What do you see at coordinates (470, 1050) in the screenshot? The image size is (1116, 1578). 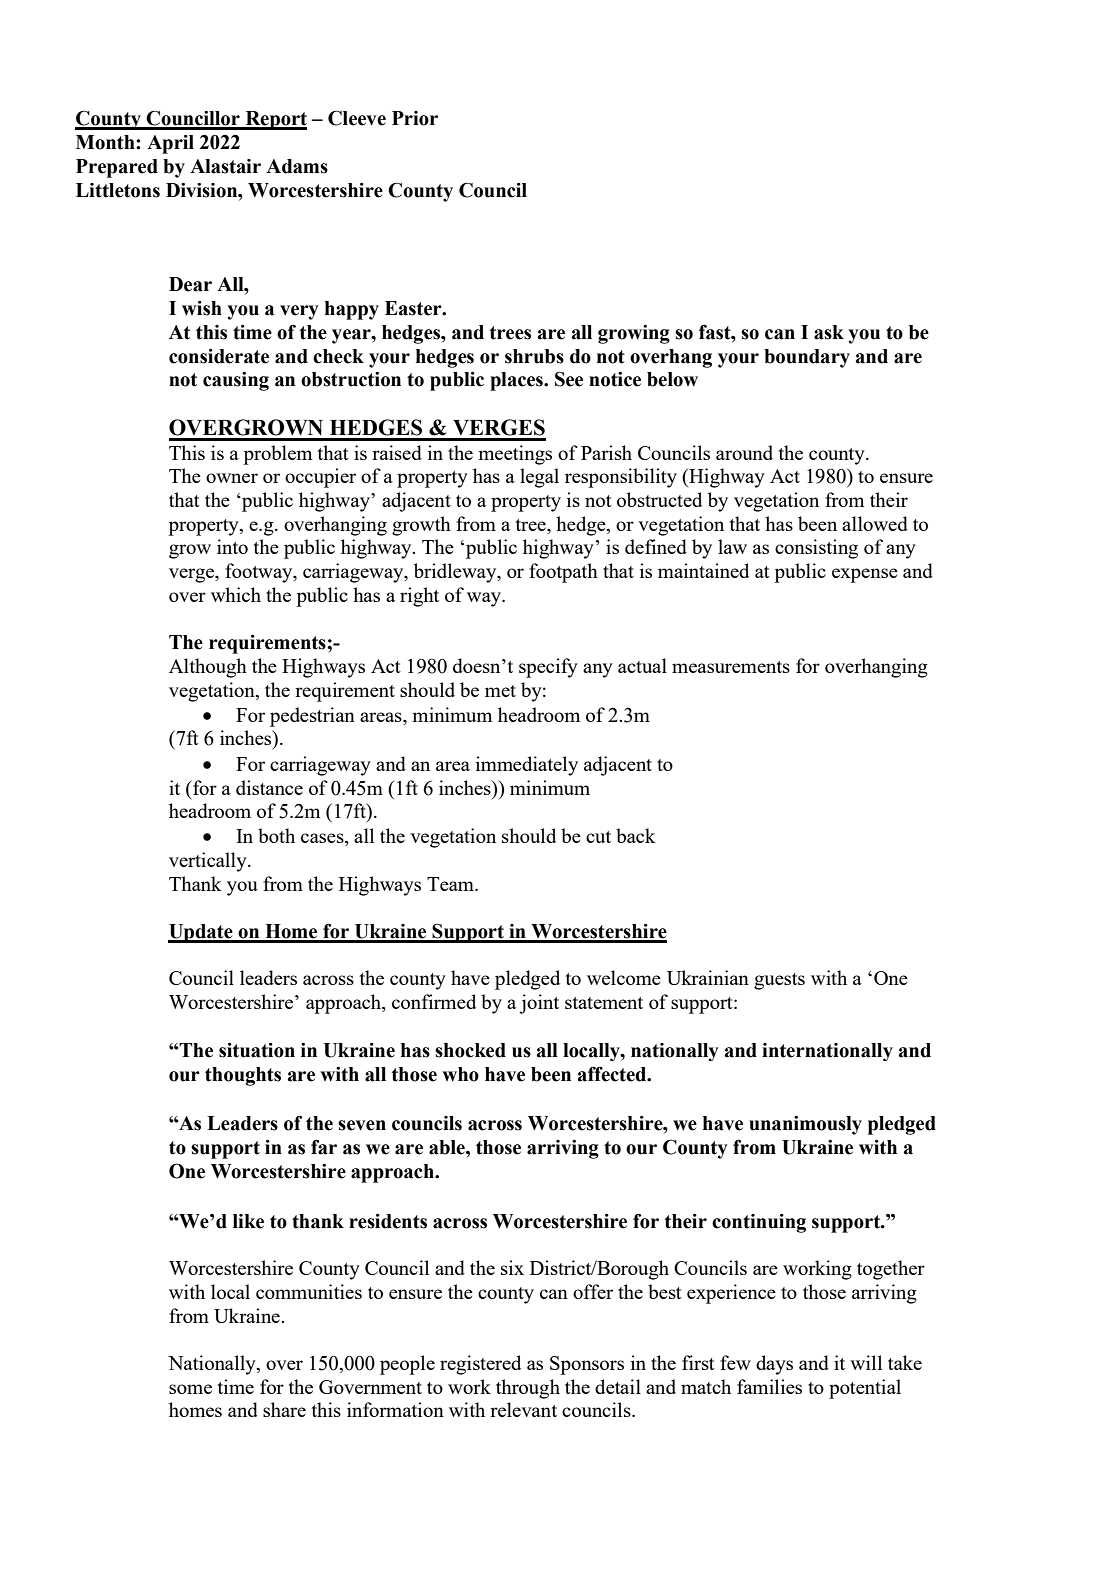 I see `shocked` at bounding box center [470, 1050].
